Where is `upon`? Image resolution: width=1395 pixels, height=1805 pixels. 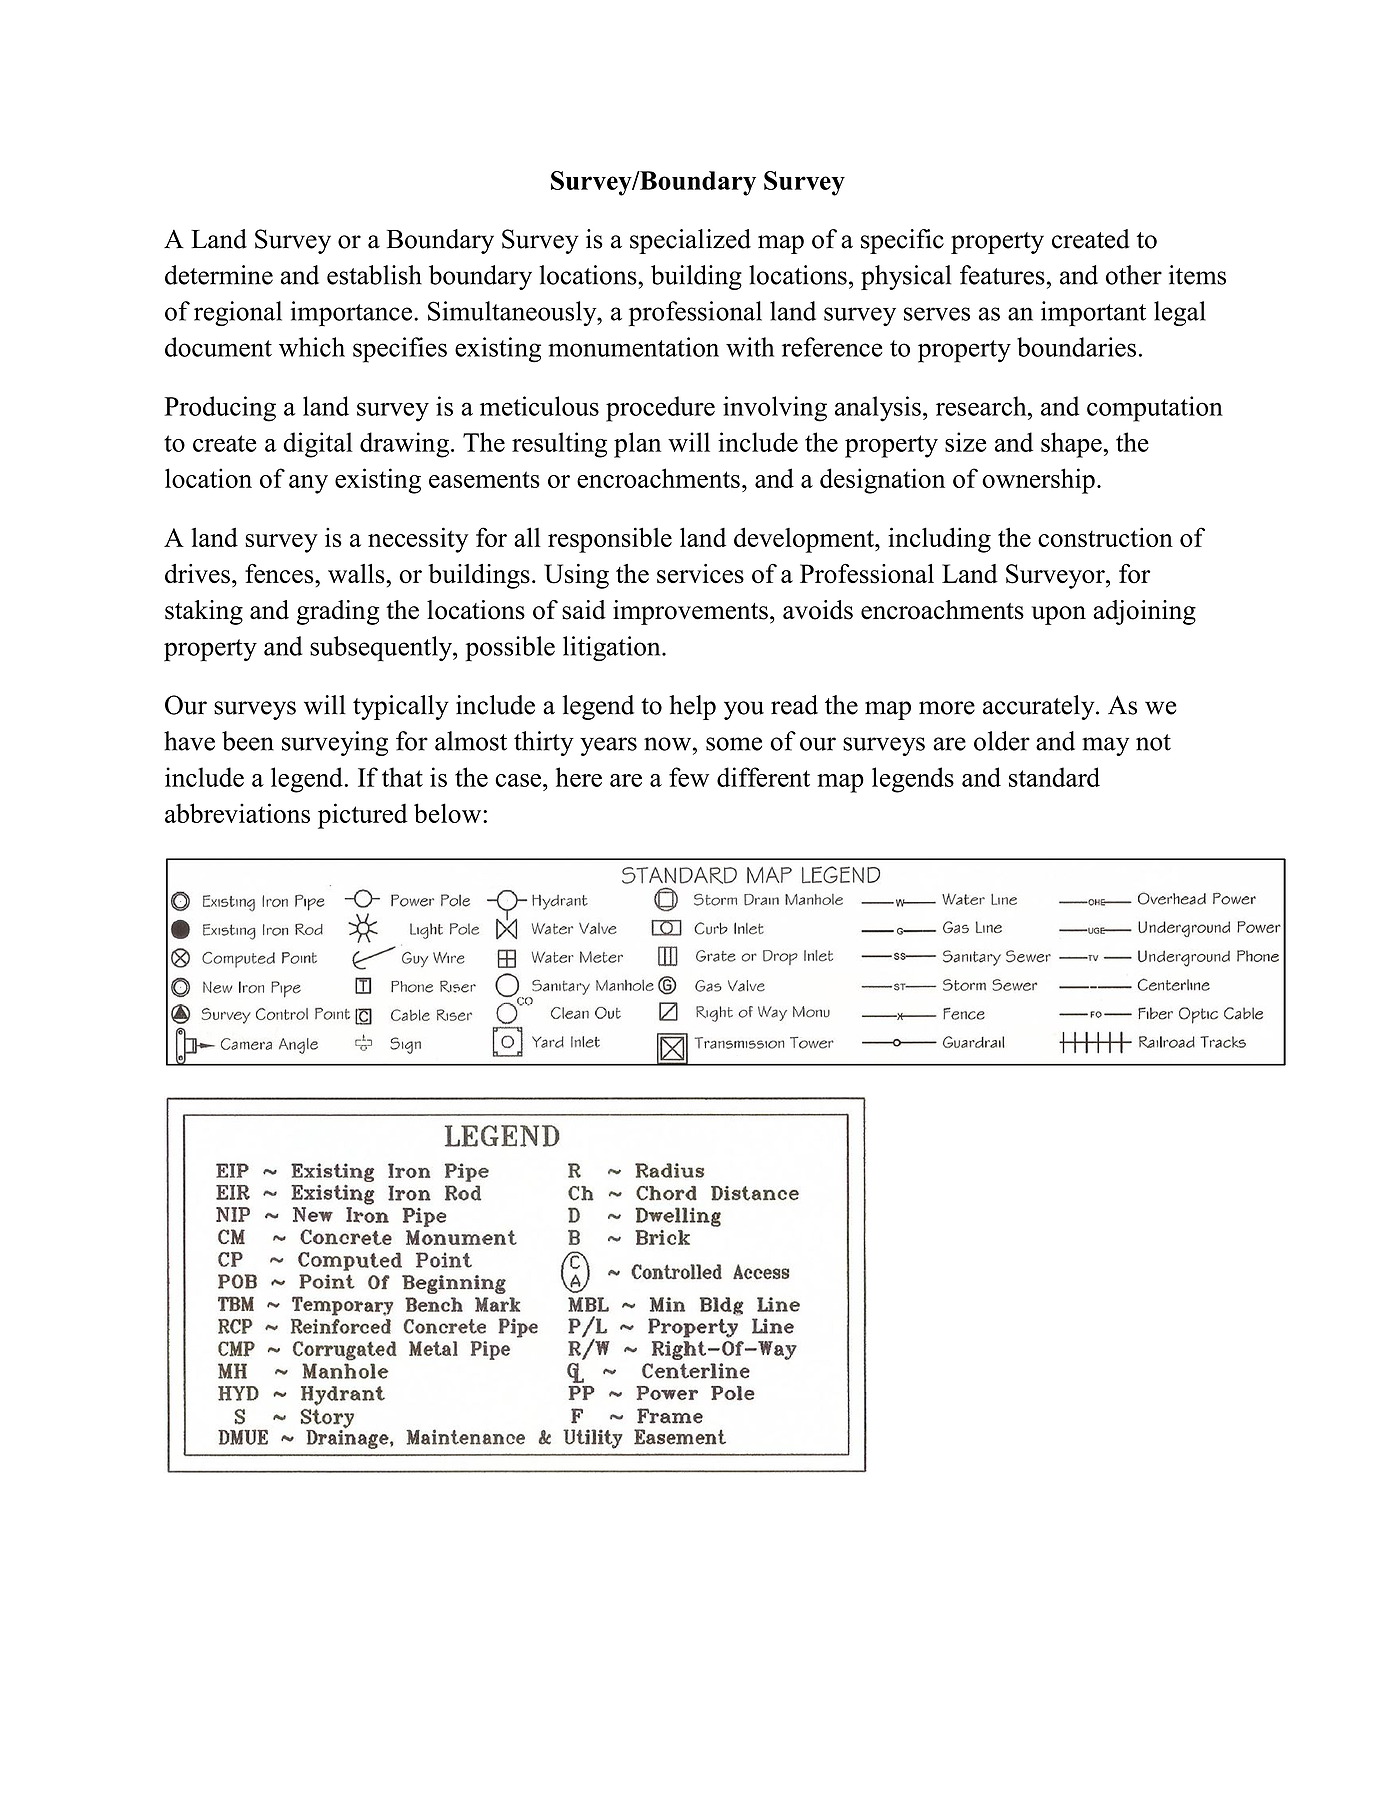 upon is located at coordinates (1059, 615).
